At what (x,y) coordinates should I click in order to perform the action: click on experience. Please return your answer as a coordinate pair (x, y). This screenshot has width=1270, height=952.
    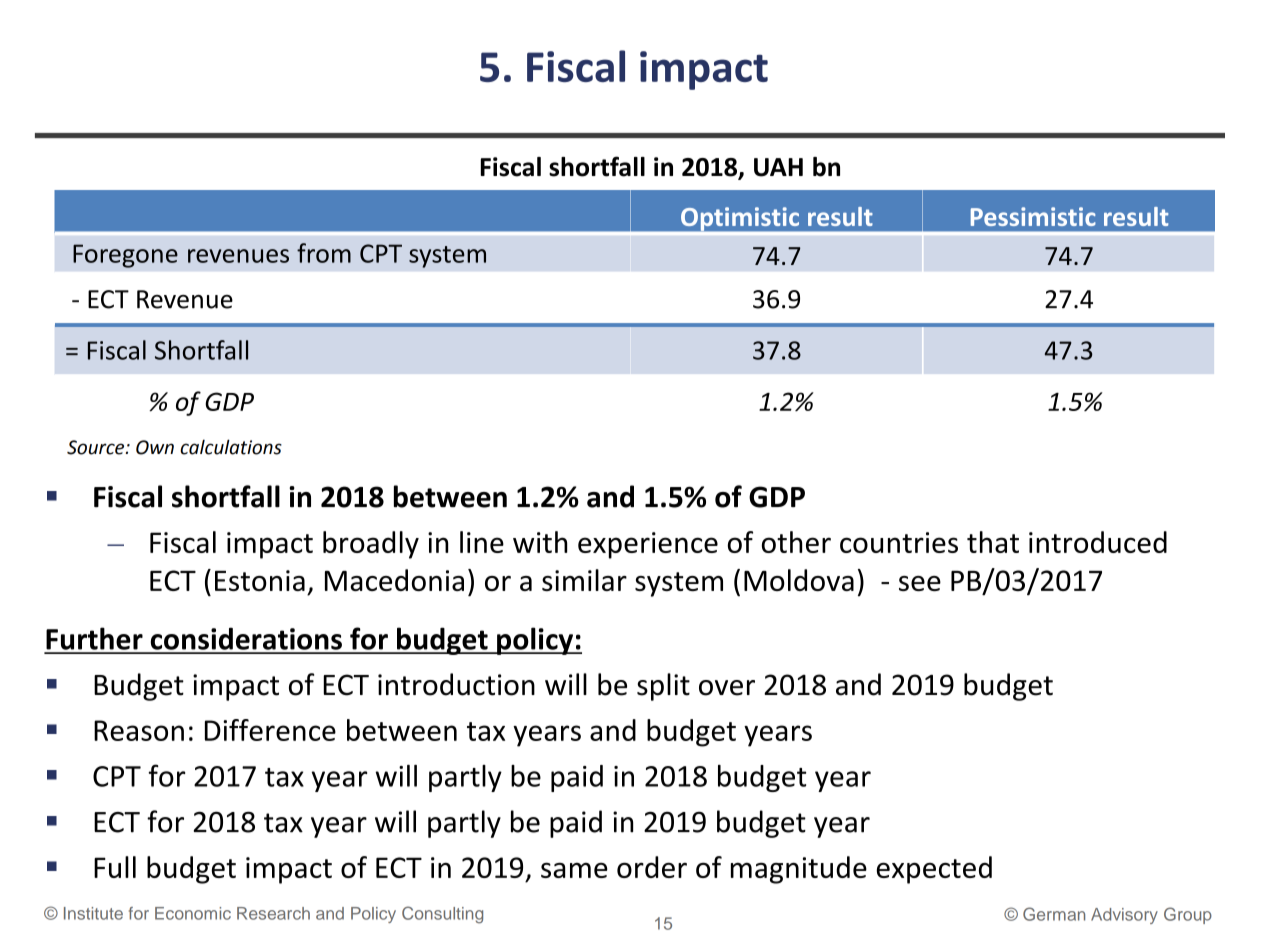
    Looking at the image, I should click on (648, 545).
